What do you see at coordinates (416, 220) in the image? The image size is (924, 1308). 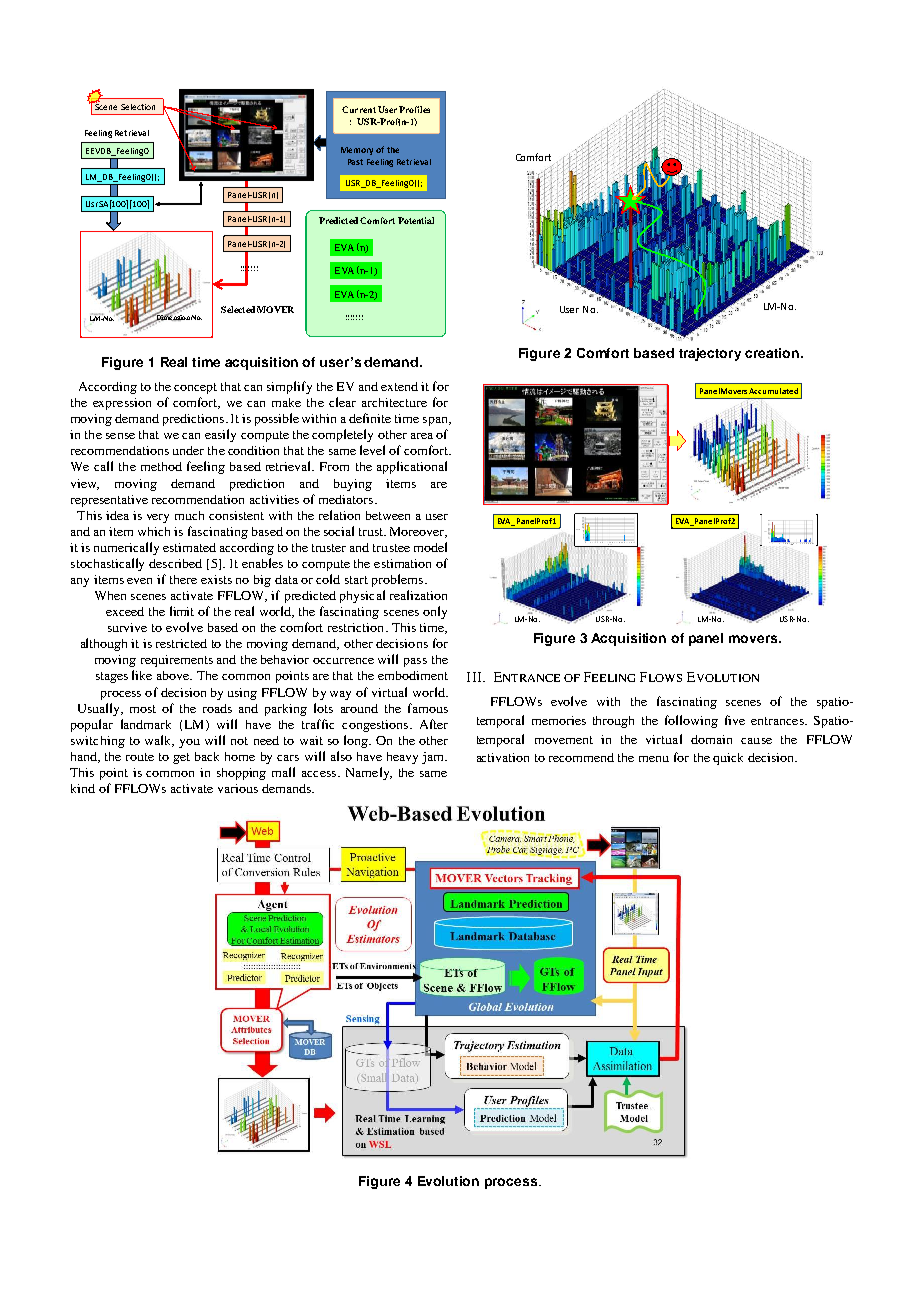 I see `Potential` at bounding box center [416, 220].
